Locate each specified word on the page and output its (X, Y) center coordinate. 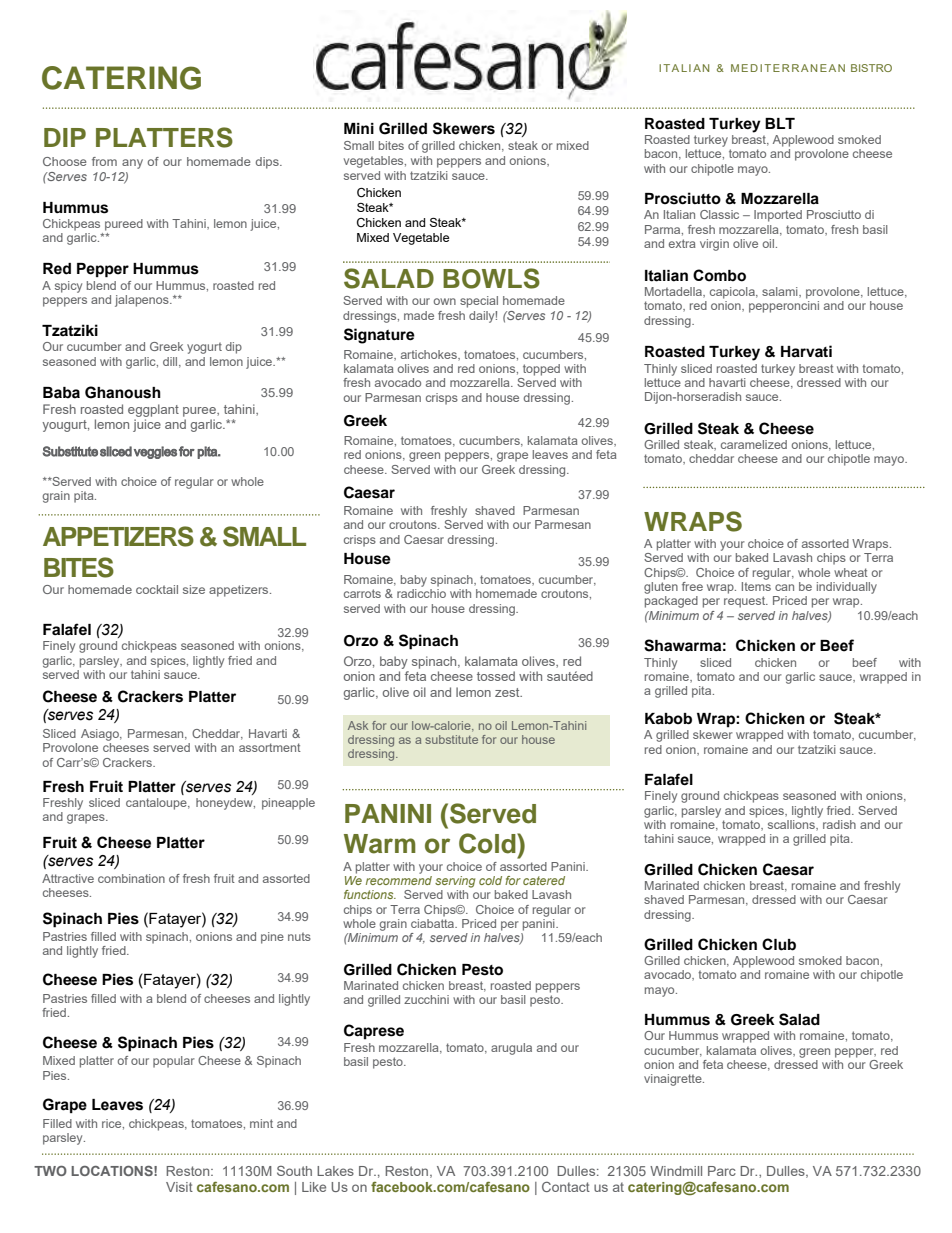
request (746, 602)
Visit (179, 1187)
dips (268, 163)
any (132, 164)
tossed (496, 676)
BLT (780, 123)
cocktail (157, 589)
